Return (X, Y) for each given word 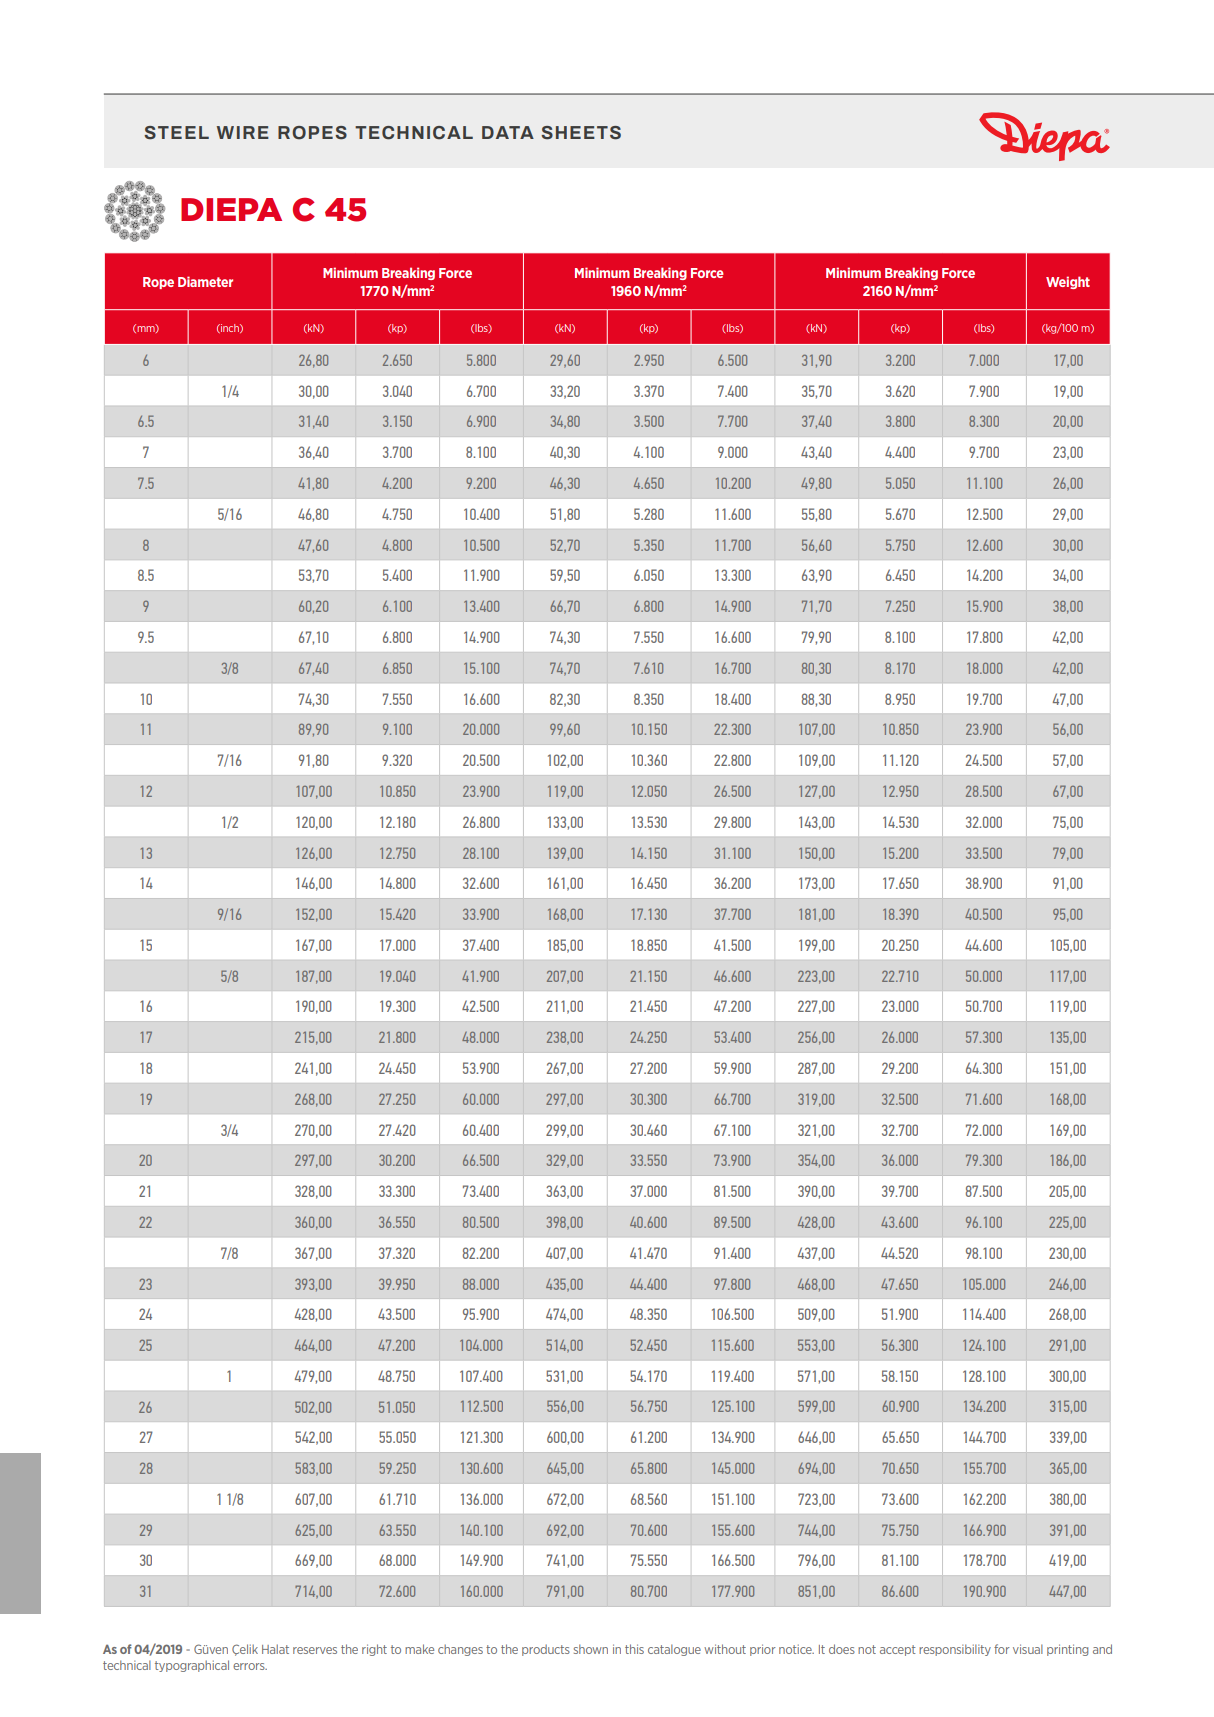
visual (1028, 1649)
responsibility (955, 1650)
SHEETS (581, 133)
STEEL (176, 133)
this (634, 1649)
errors (250, 1666)
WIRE (243, 132)
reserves (315, 1650)
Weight (1068, 282)
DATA (508, 132)
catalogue (674, 1650)
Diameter (205, 281)
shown (591, 1649)
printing (1067, 1650)
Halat (275, 1649)
